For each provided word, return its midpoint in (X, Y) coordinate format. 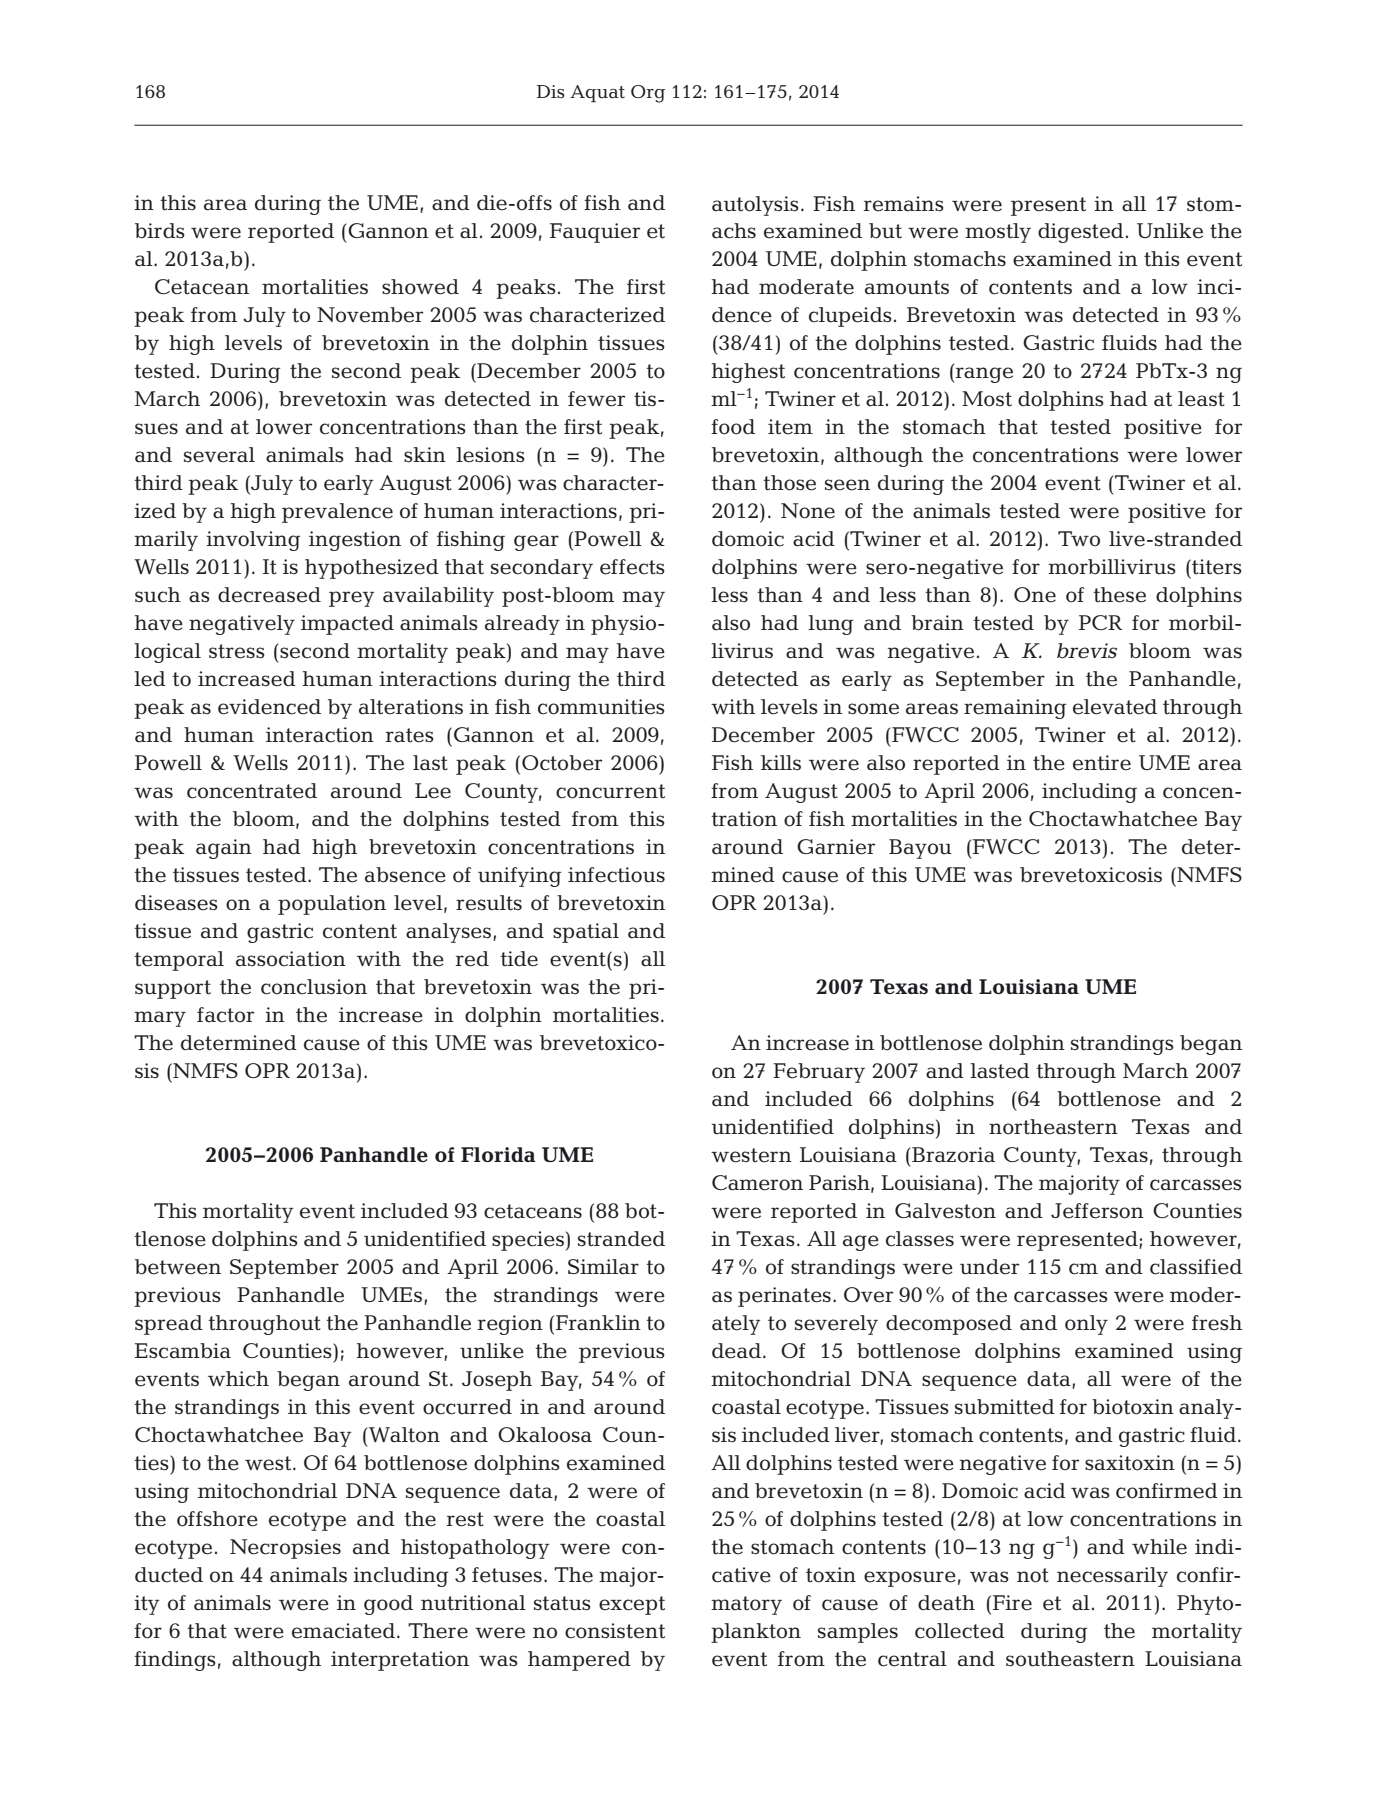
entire (1102, 763)
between (178, 1267)
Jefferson (1097, 1211)
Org (648, 94)
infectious (616, 875)
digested (1081, 233)
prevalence (337, 513)
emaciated (345, 1631)
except (632, 1605)
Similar (603, 1267)
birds (160, 231)
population (332, 905)
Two (1079, 539)
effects (632, 567)
